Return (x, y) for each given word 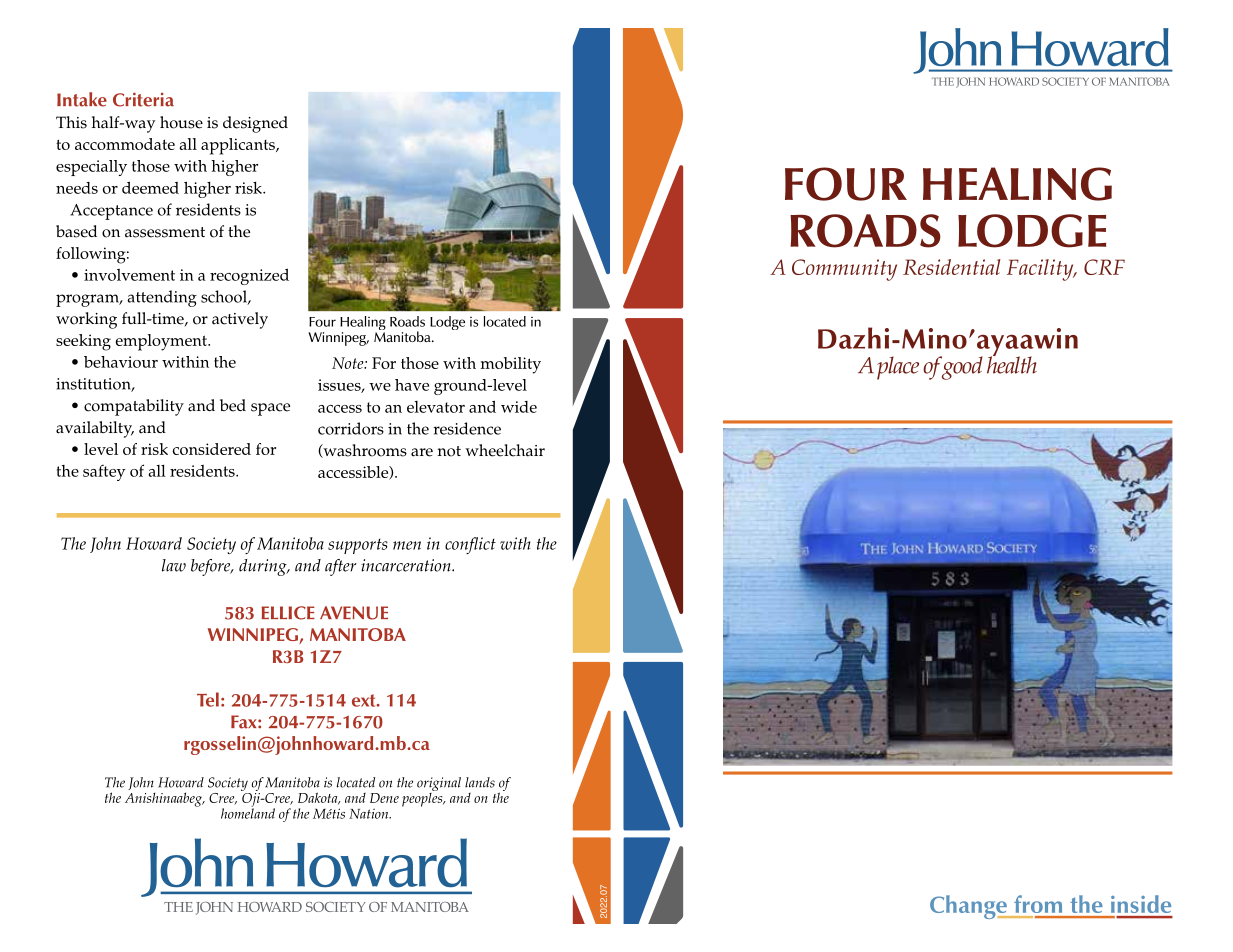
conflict (470, 545)
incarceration (407, 565)
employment (162, 342)
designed (255, 124)
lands (480, 782)
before (212, 567)
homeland (248, 812)
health (1012, 364)
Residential (952, 267)
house (181, 122)
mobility (511, 365)
